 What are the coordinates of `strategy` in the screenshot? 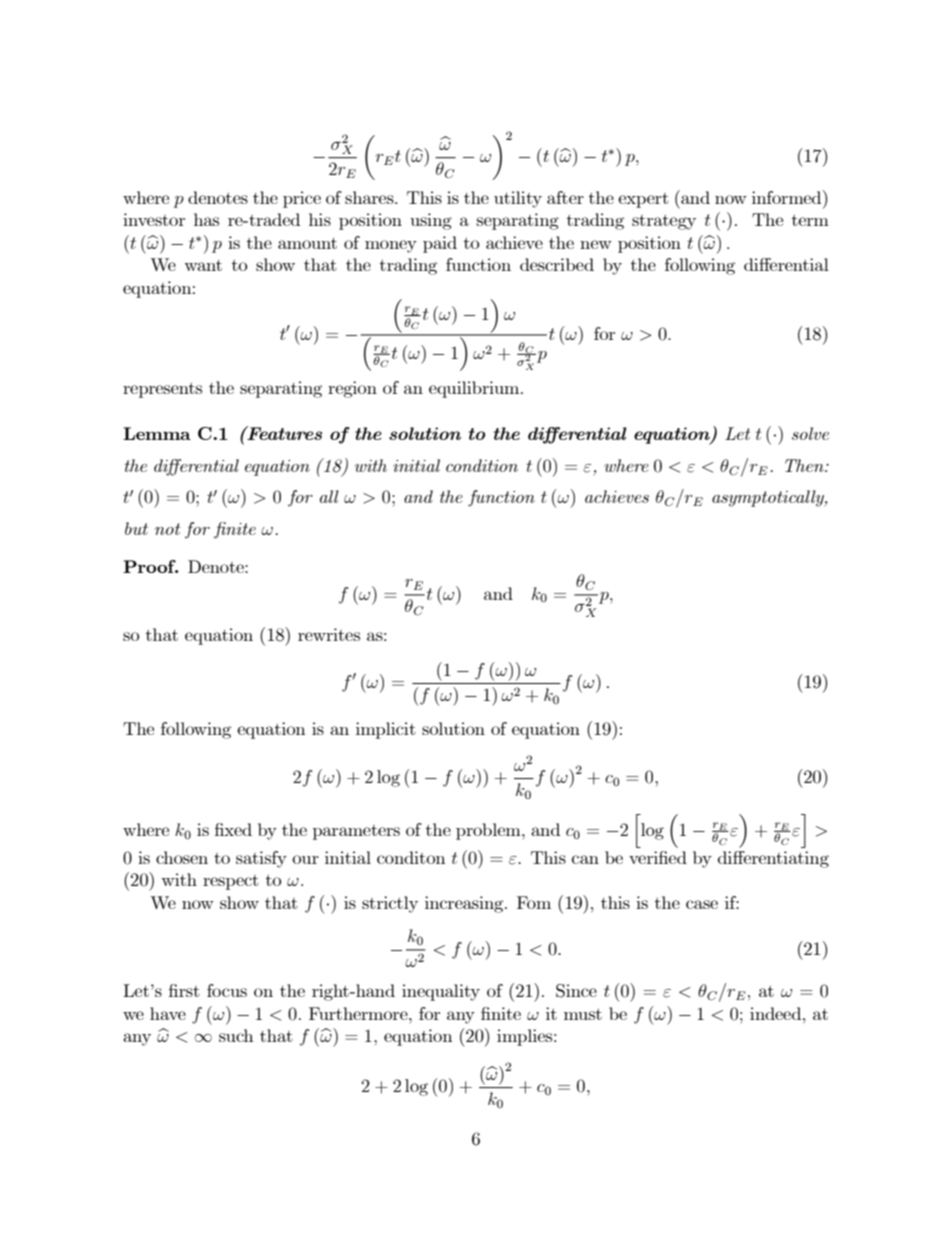 It's located at (664, 222).
